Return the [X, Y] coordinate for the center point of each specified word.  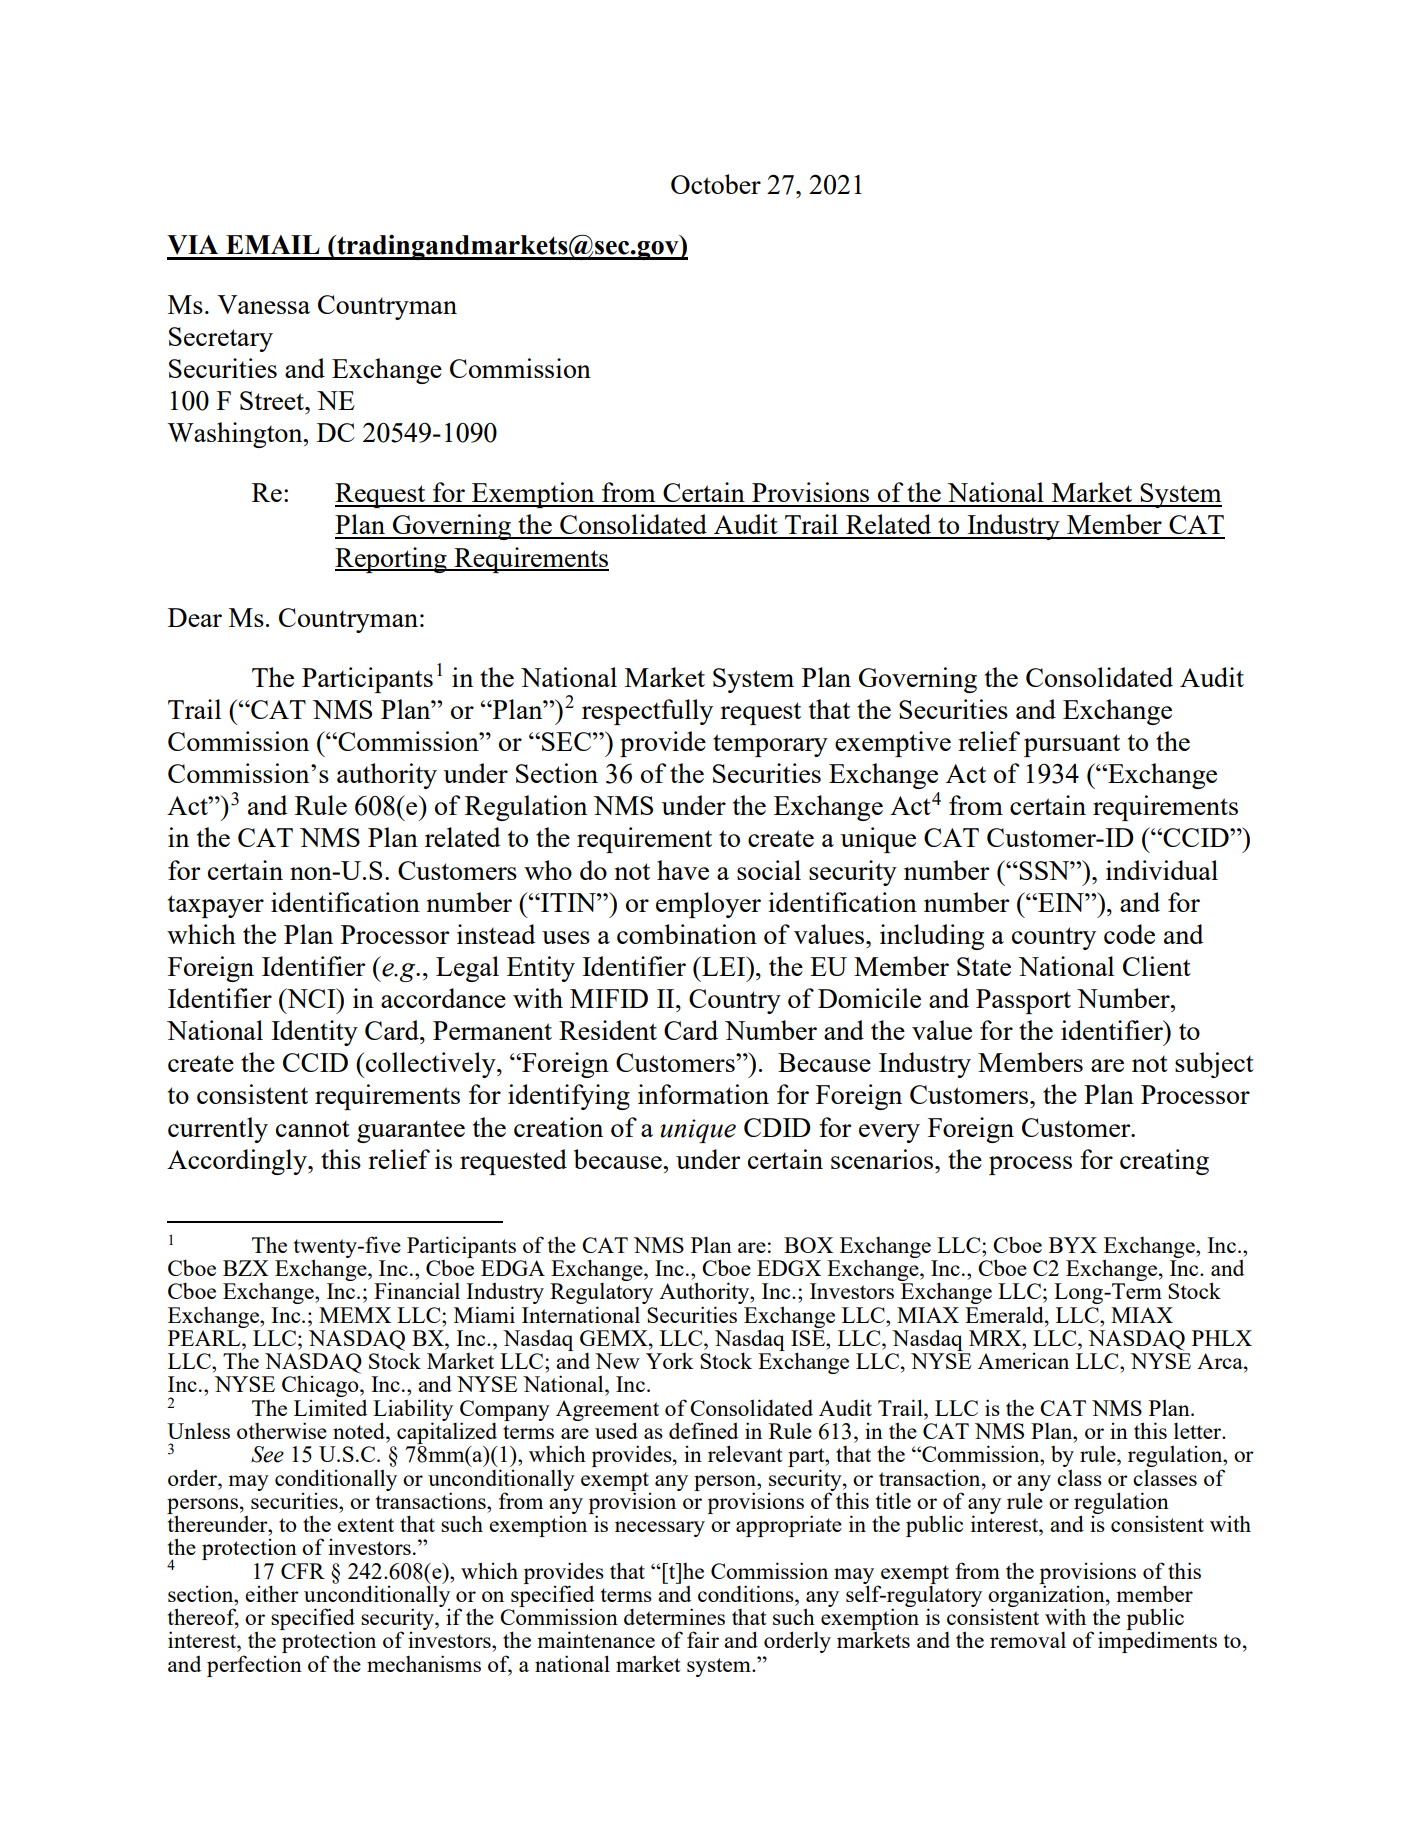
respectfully [647, 712]
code [1129, 934]
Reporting [392, 560]
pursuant [1072, 745]
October [716, 184]
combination [687, 934]
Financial [417, 1290]
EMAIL [273, 244]
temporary [770, 745]
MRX [996, 1338]
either [272, 1593]
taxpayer [216, 906]
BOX [808, 1245]
